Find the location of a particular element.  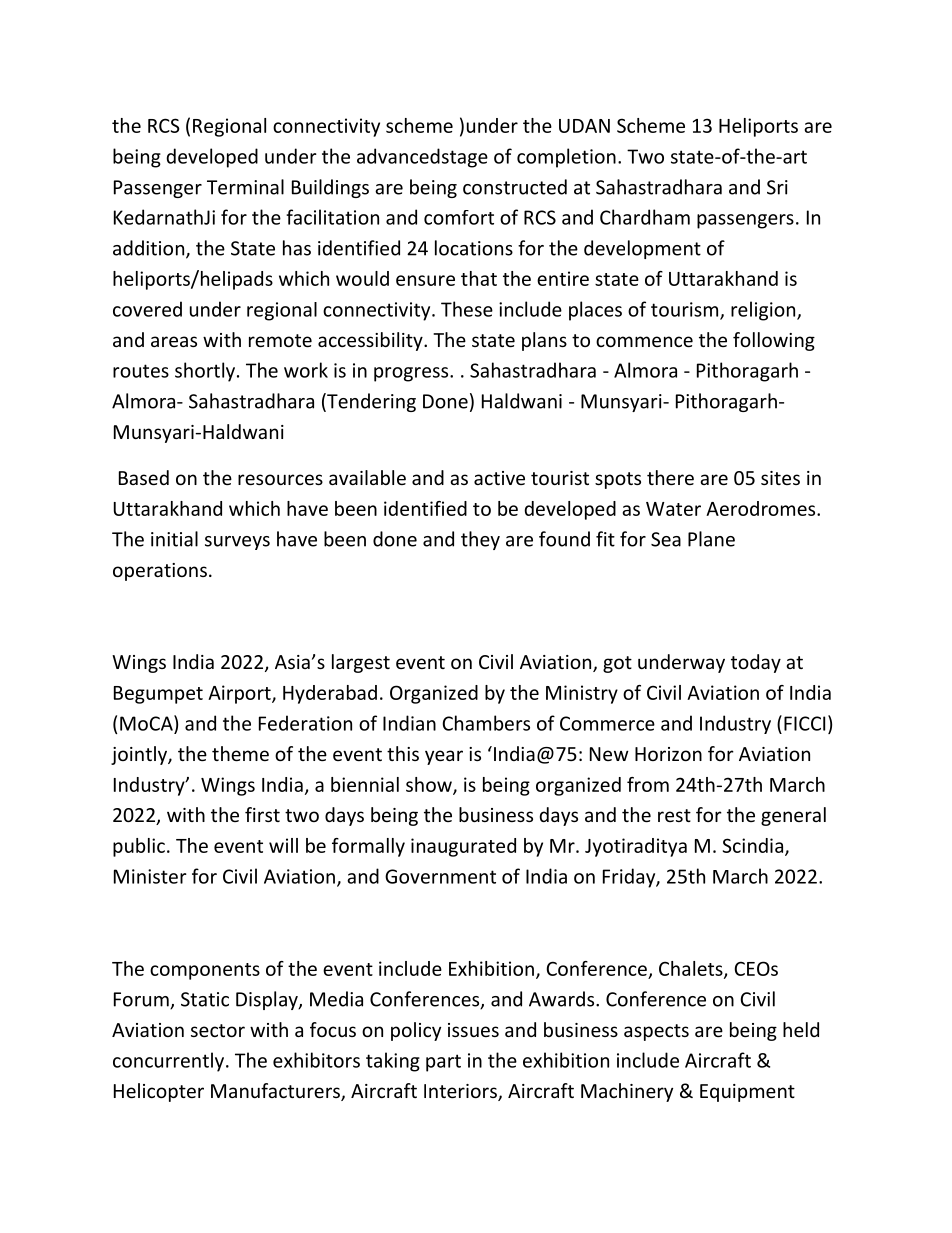

there is located at coordinates (670, 477).
